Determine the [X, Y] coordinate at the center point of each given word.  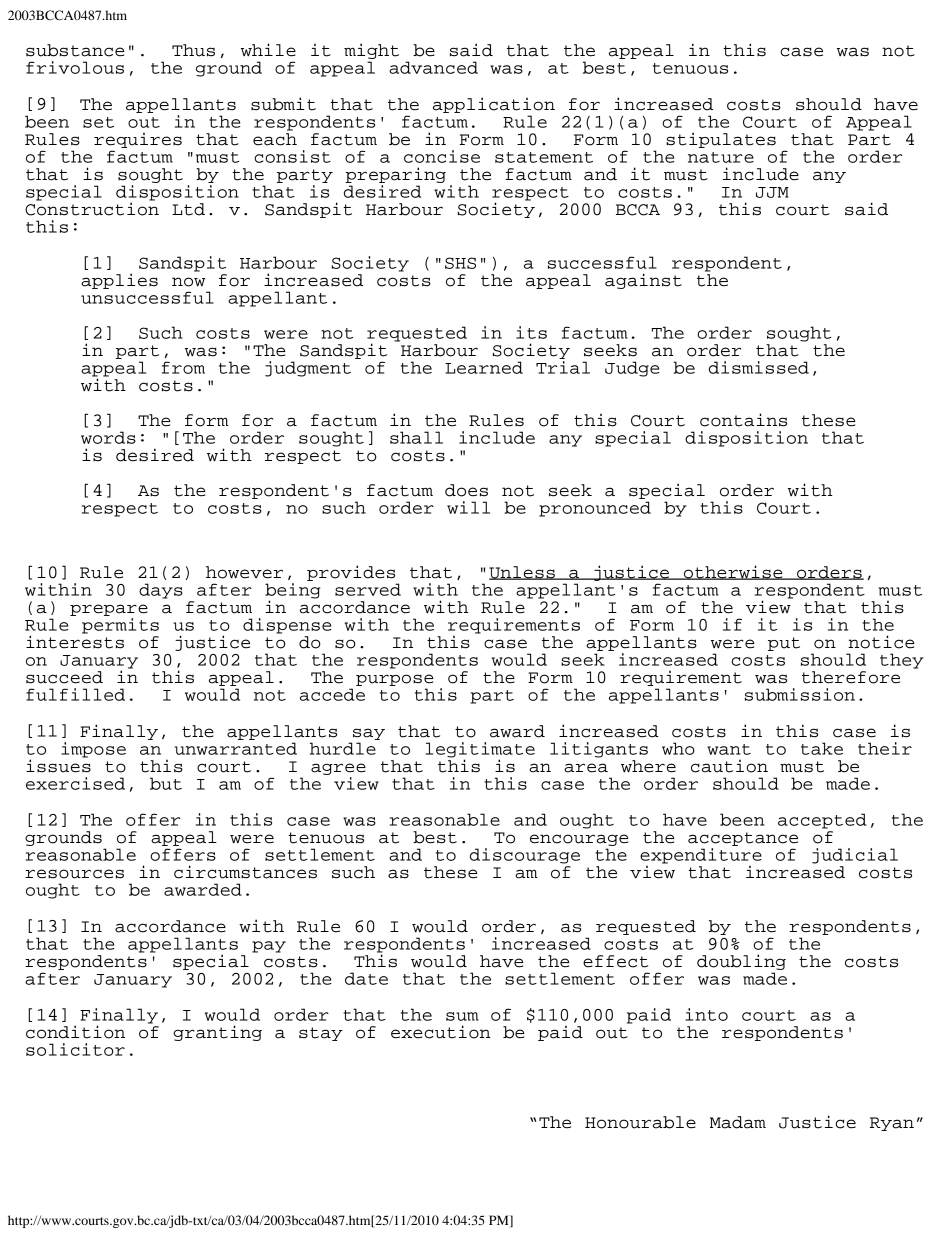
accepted [822, 821]
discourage [525, 856]
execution [441, 1032]
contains [743, 420]
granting [217, 1033]
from [183, 367]
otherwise [733, 572]
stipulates [721, 140]
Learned [484, 367]
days [161, 591]
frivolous [75, 67]
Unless [523, 573]
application [494, 105]
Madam [738, 1122]
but [166, 783]
